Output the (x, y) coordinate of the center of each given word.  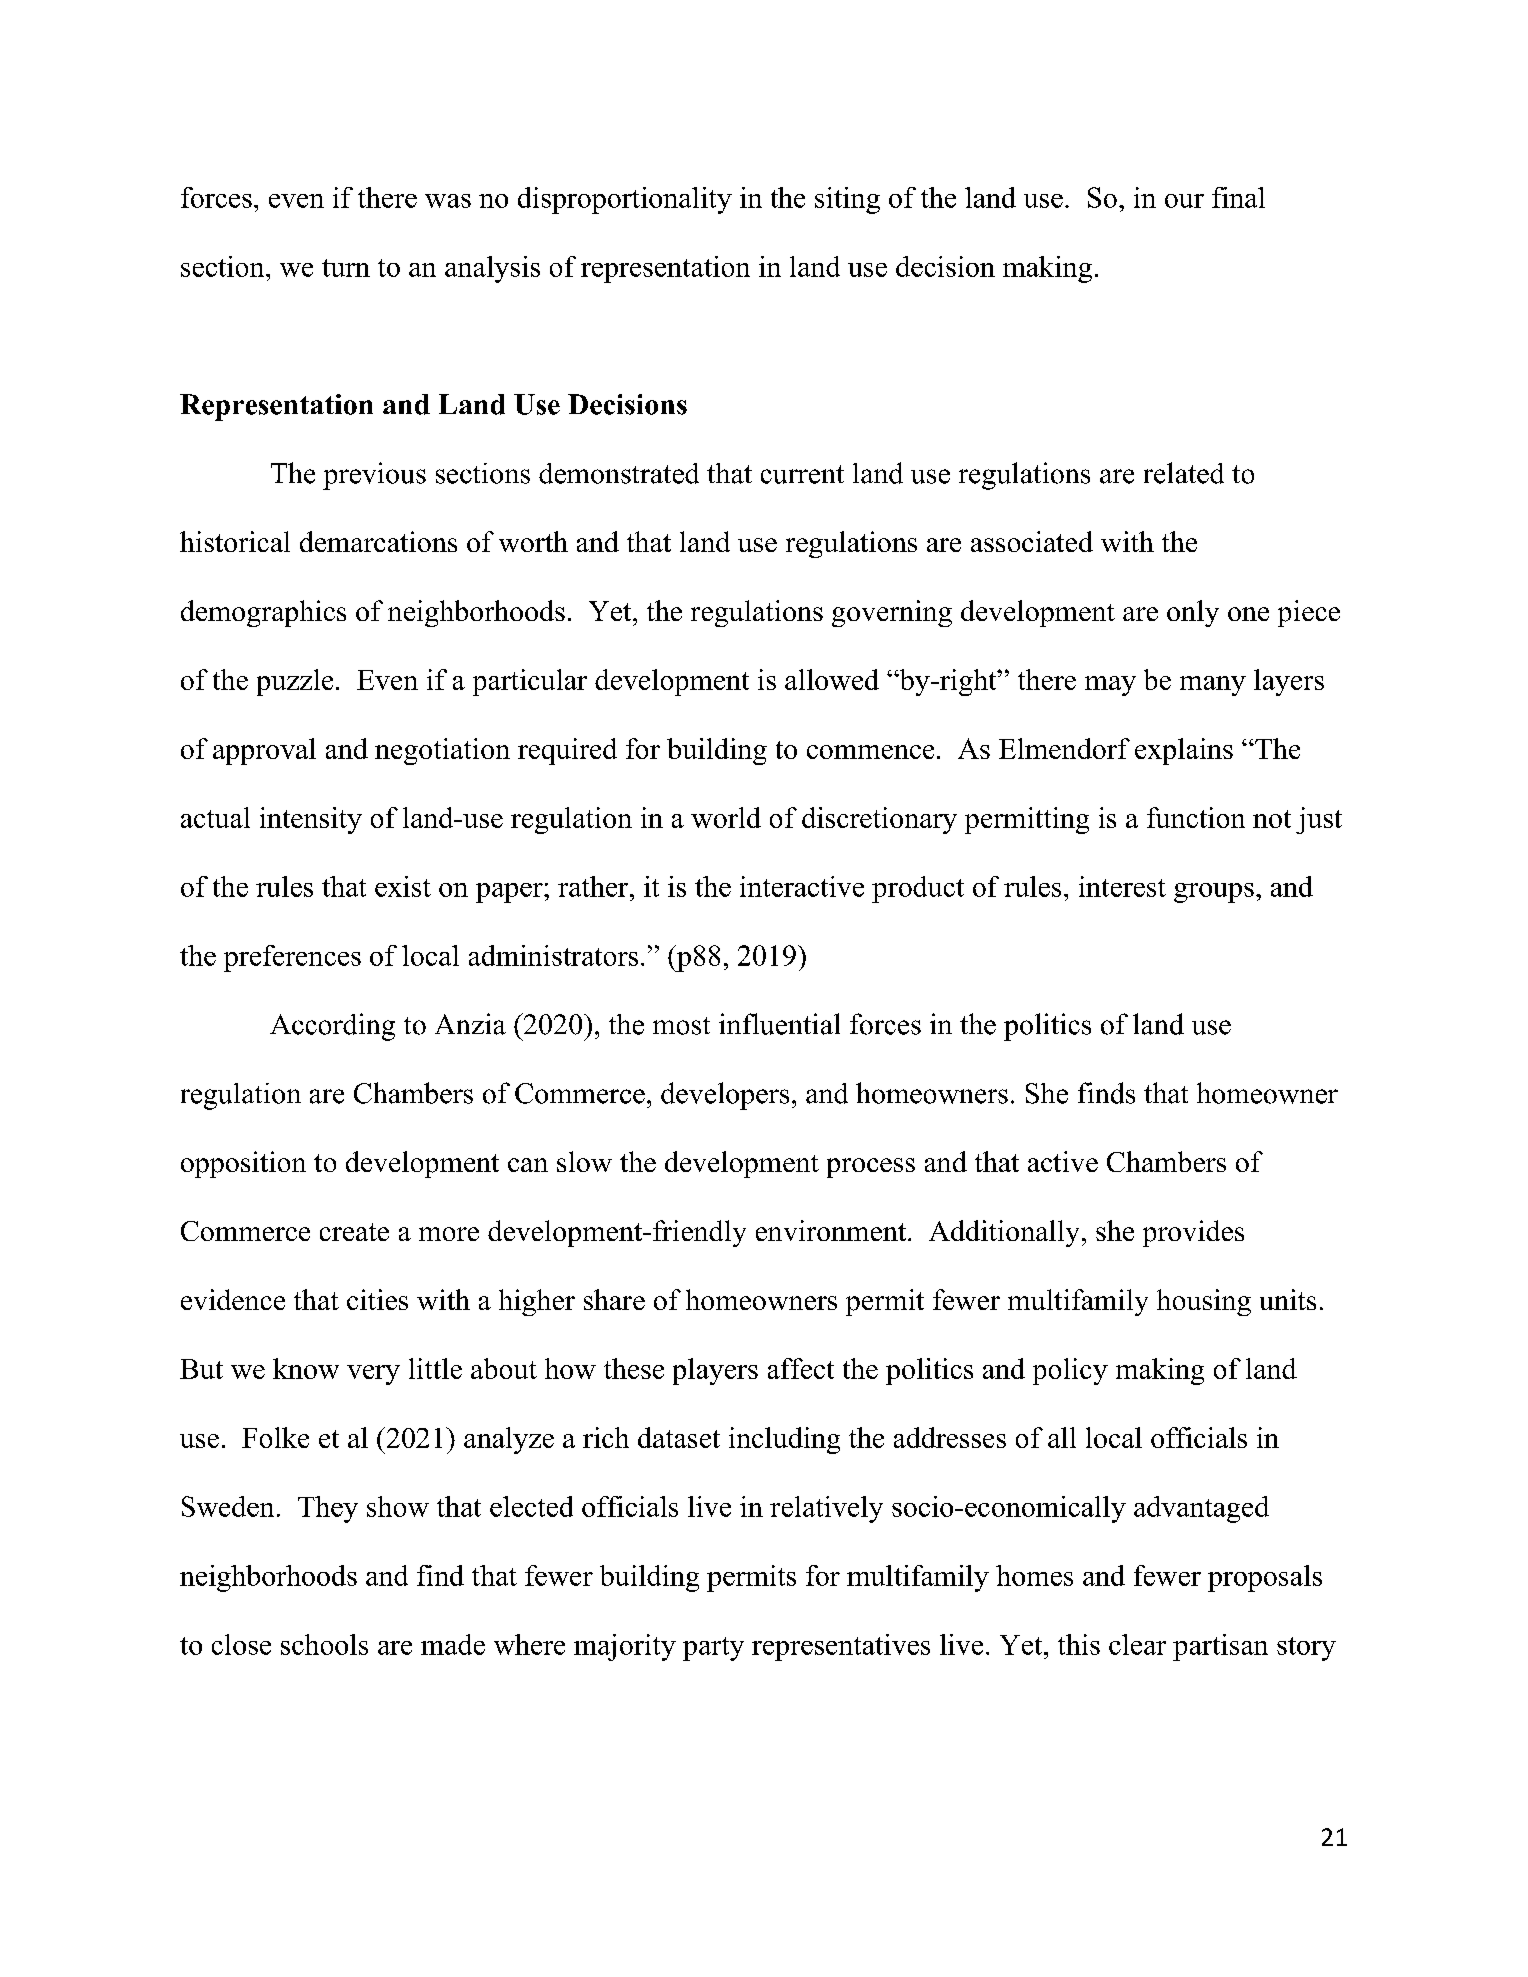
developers (725, 1096)
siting (847, 200)
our (1184, 201)
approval (264, 751)
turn (346, 268)
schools (324, 1644)
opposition (243, 1164)
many (1213, 686)
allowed (832, 679)
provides (1193, 1233)
